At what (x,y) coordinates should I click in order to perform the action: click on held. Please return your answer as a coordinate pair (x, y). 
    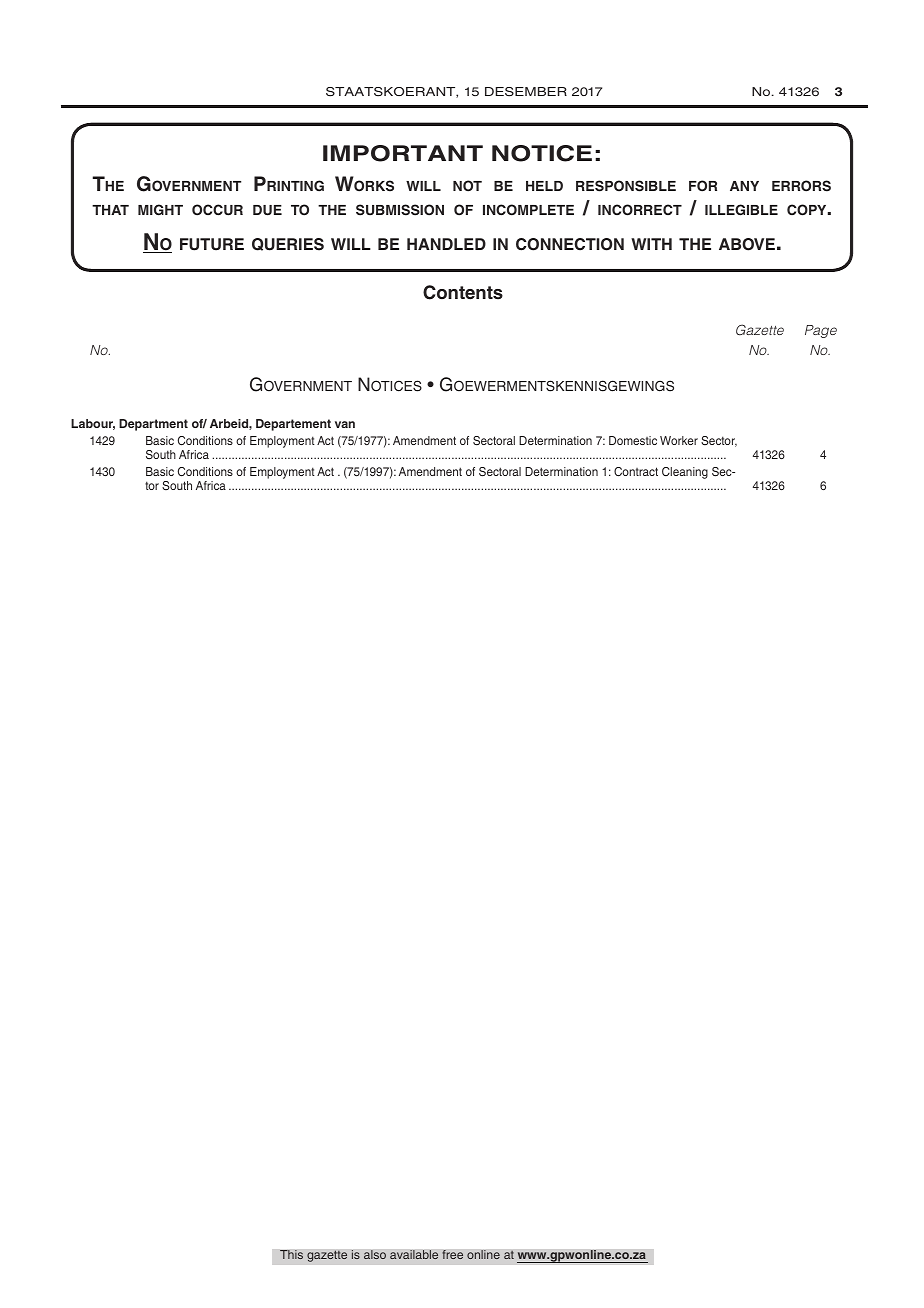
    Looking at the image, I should click on (544, 186).
